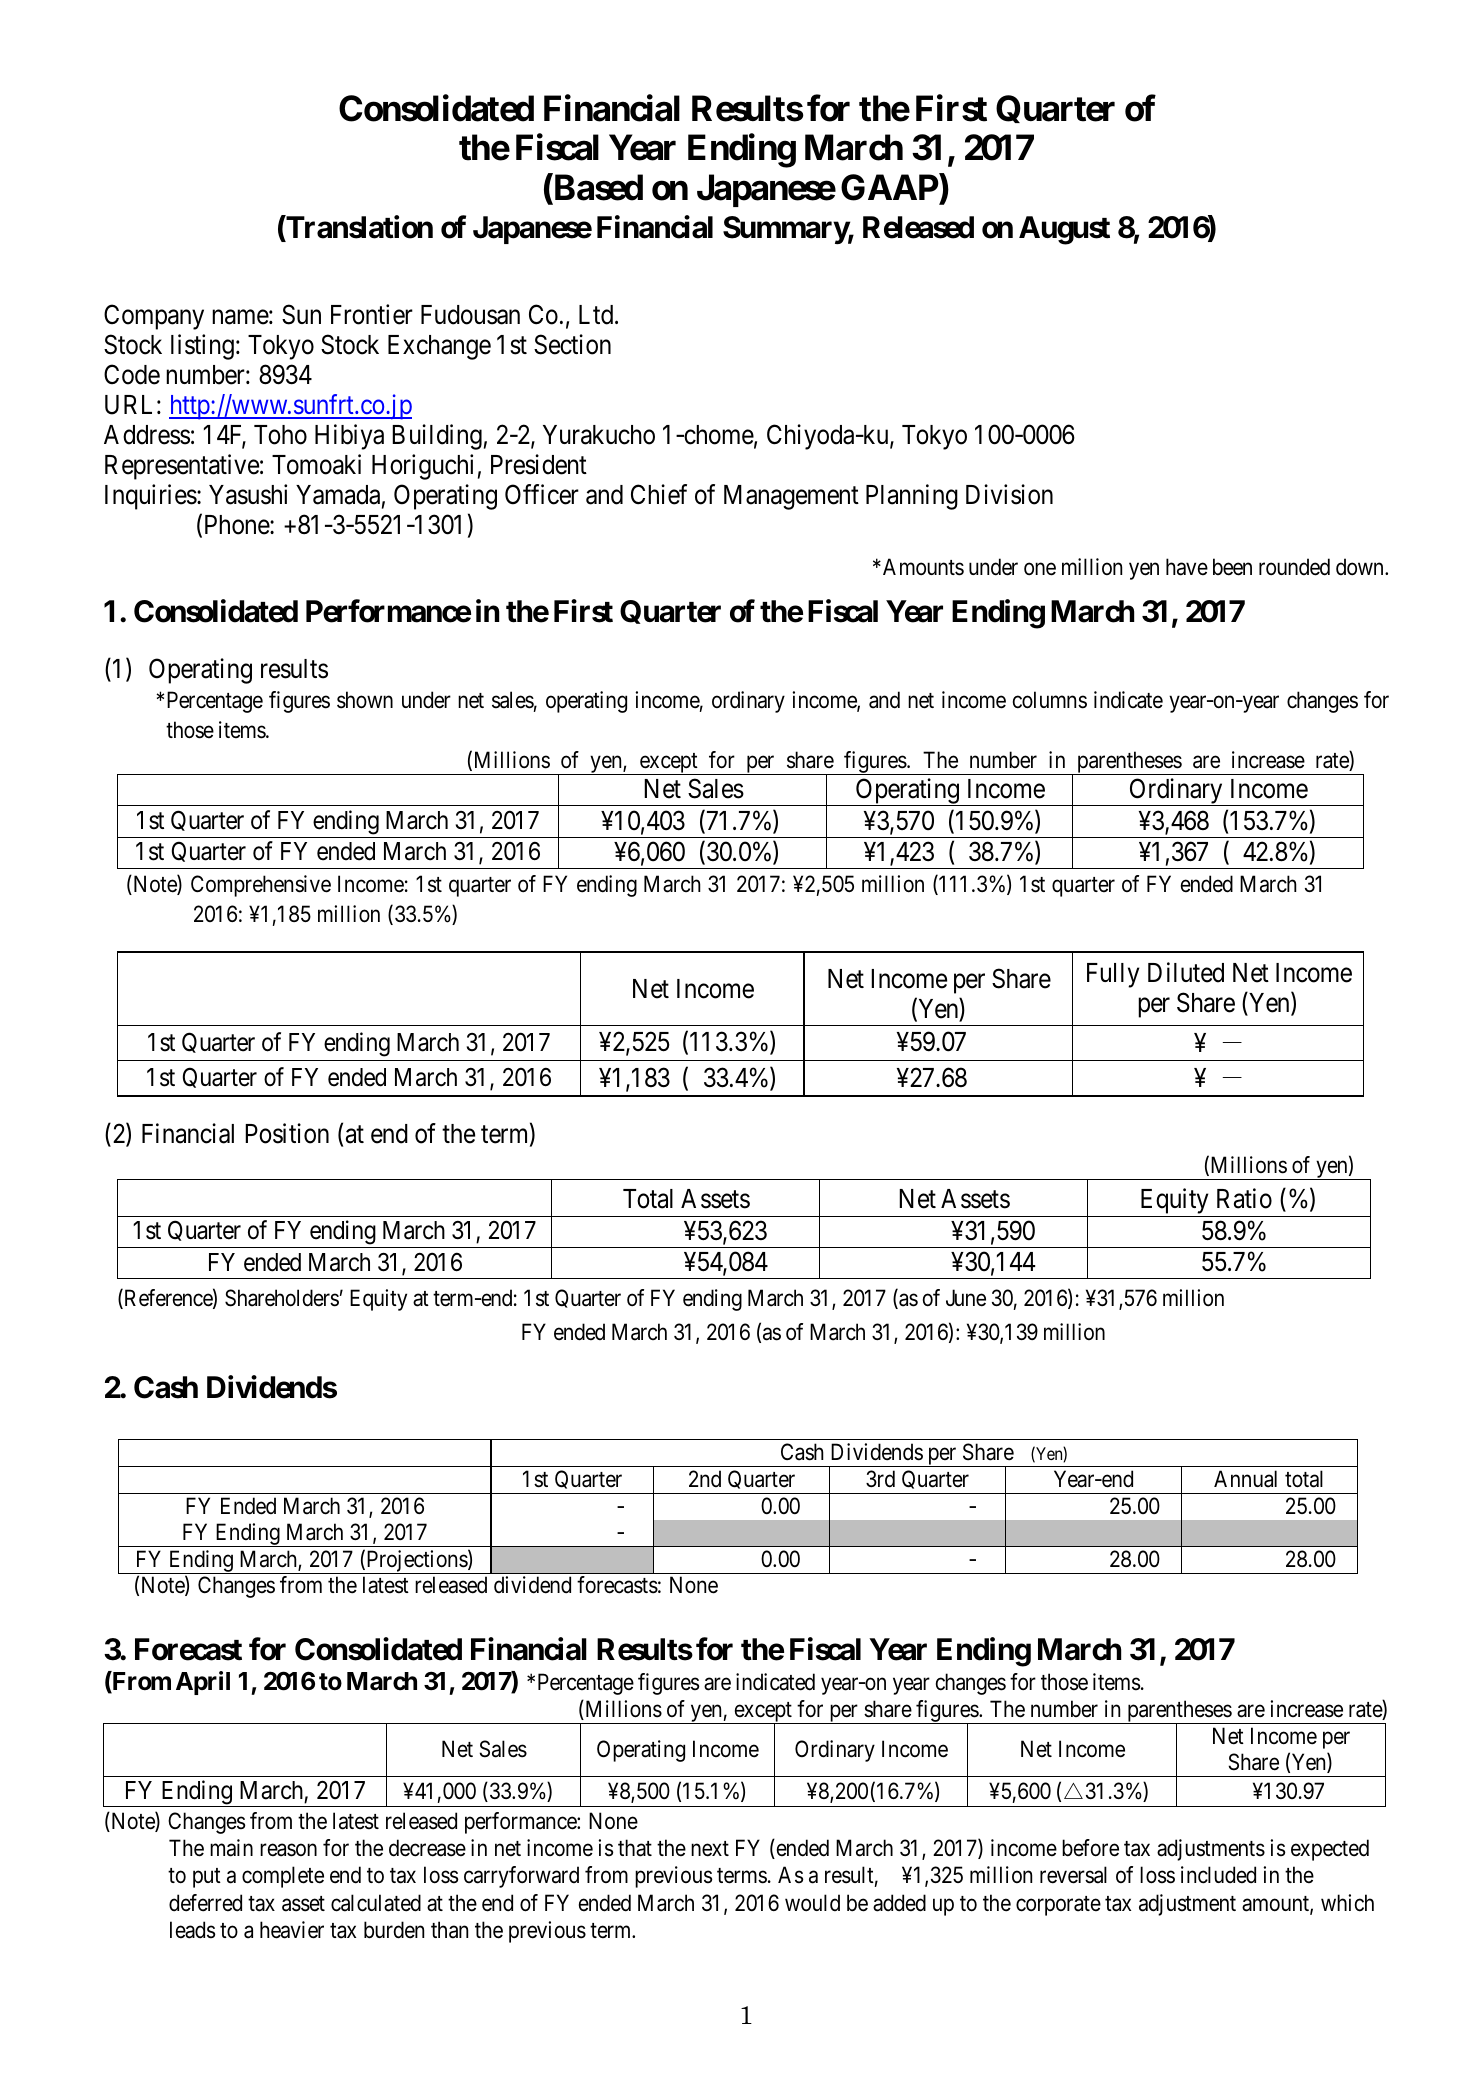 The height and width of the screenshot is (2092, 1478). What do you see at coordinates (1186, 972) in the screenshot?
I see `Diluted` at bounding box center [1186, 972].
